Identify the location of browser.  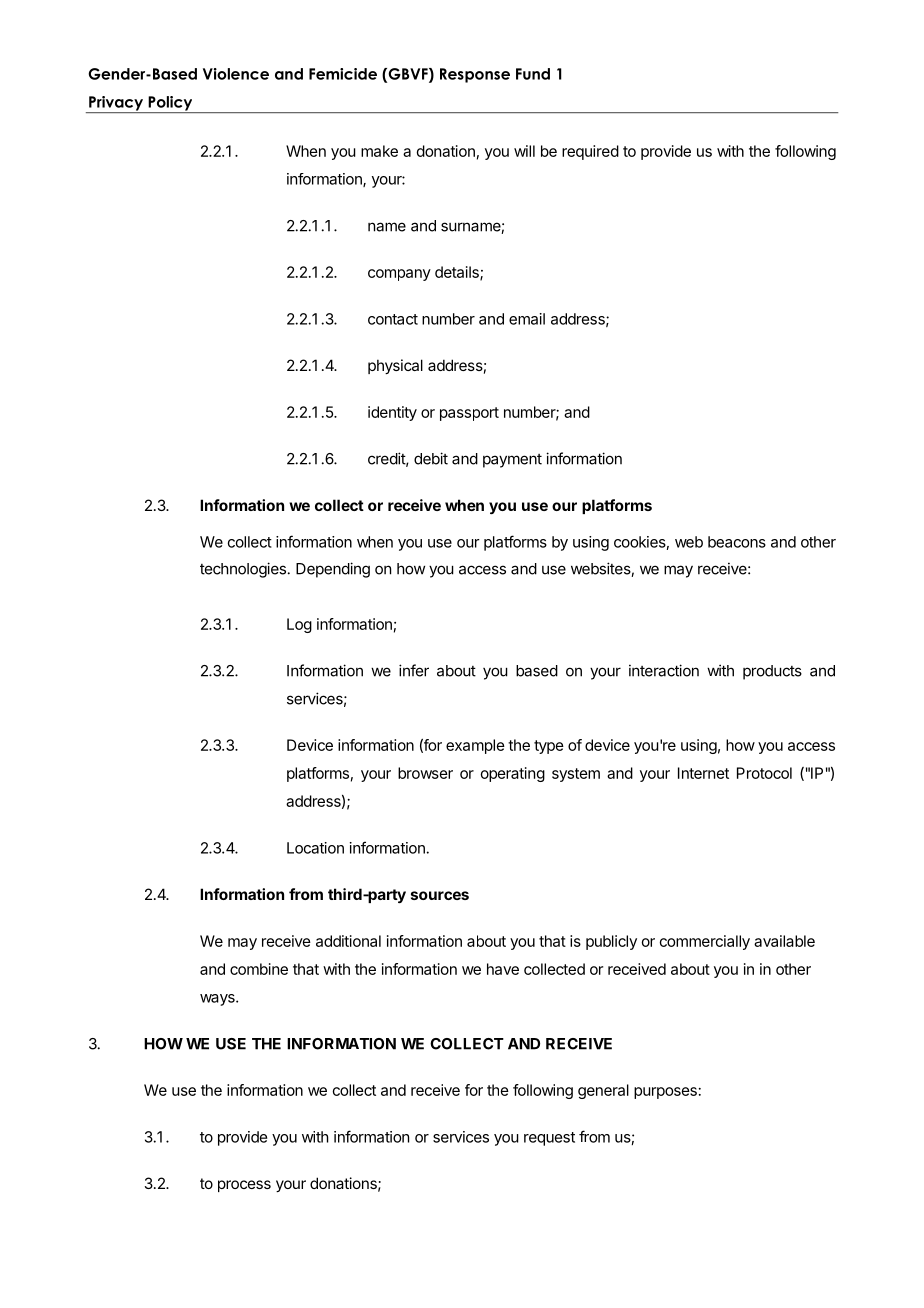
(425, 773).
